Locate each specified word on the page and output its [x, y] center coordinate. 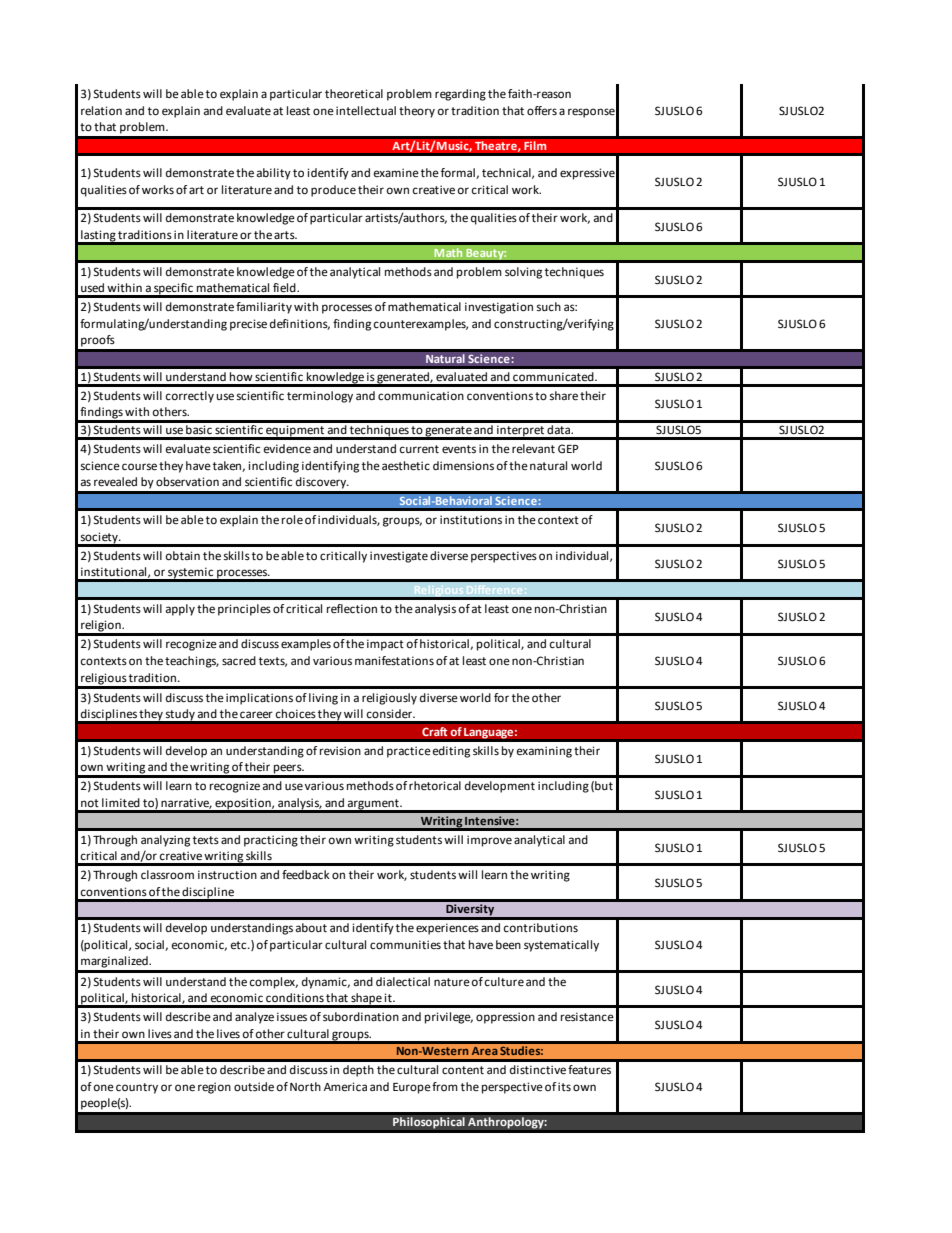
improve [489, 841]
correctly [190, 397]
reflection [352, 609]
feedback [306, 875]
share [564, 396]
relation [101, 111]
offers [542, 111]
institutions [471, 520]
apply [180, 610]
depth [358, 1071]
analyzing [165, 841]
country [137, 1088]
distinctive [538, 1070]
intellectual [366, 111]
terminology [320, 397]
